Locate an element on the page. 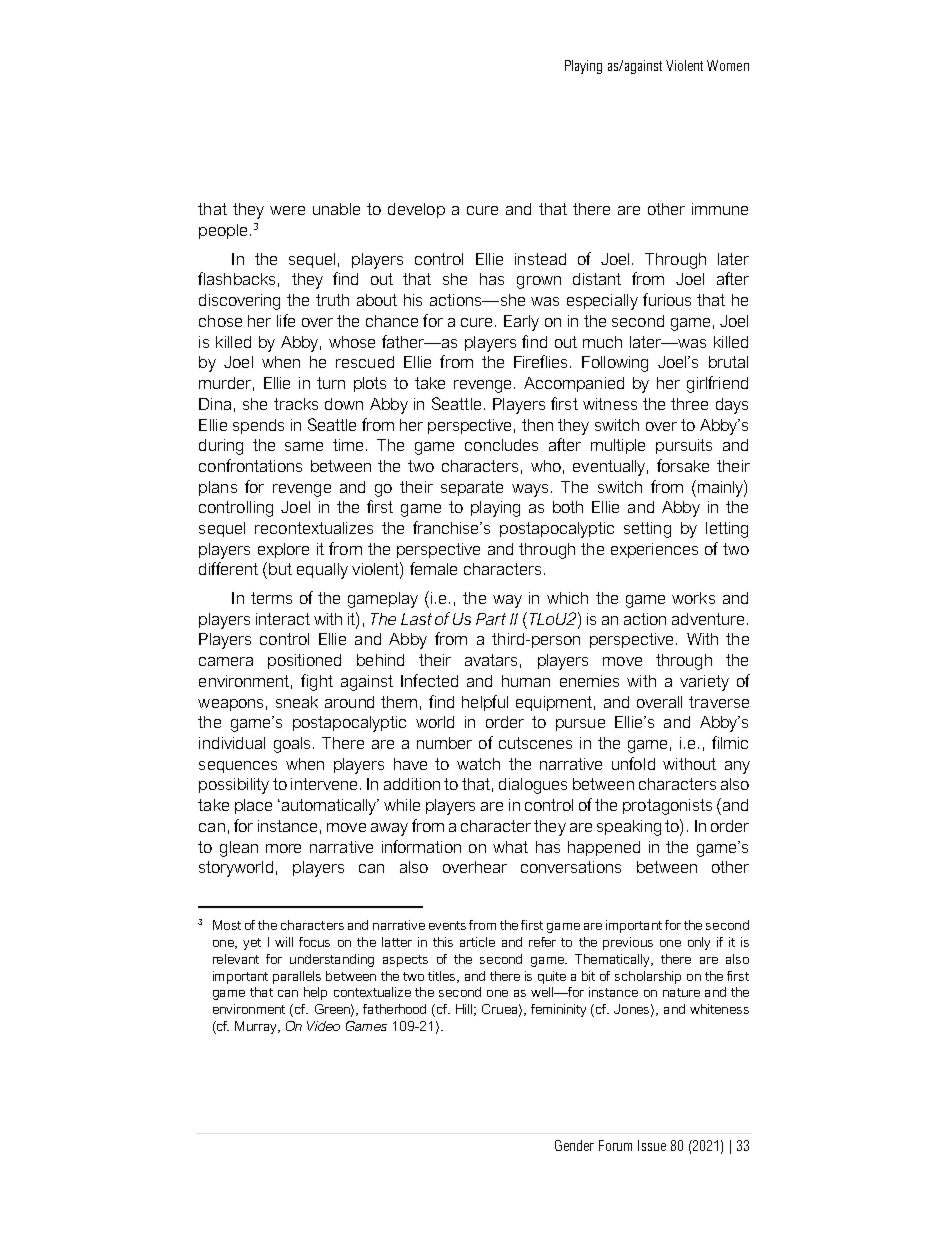  Issue is located at coordinates (652, 1145).
